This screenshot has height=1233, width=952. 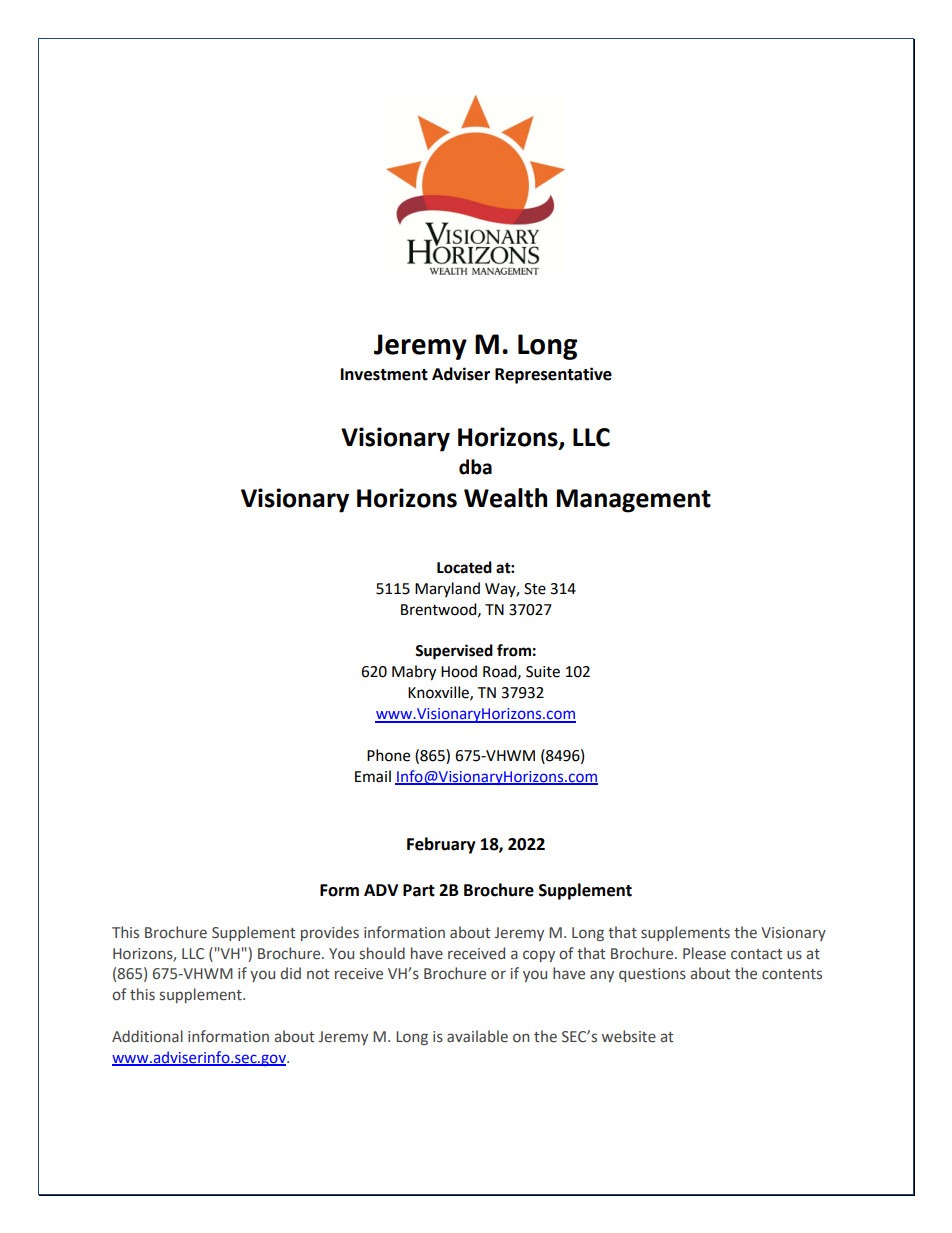 What do you see at coordinates (459, 671) in the screenshot?
I see `Hood` at bounding box center [459, 671].
